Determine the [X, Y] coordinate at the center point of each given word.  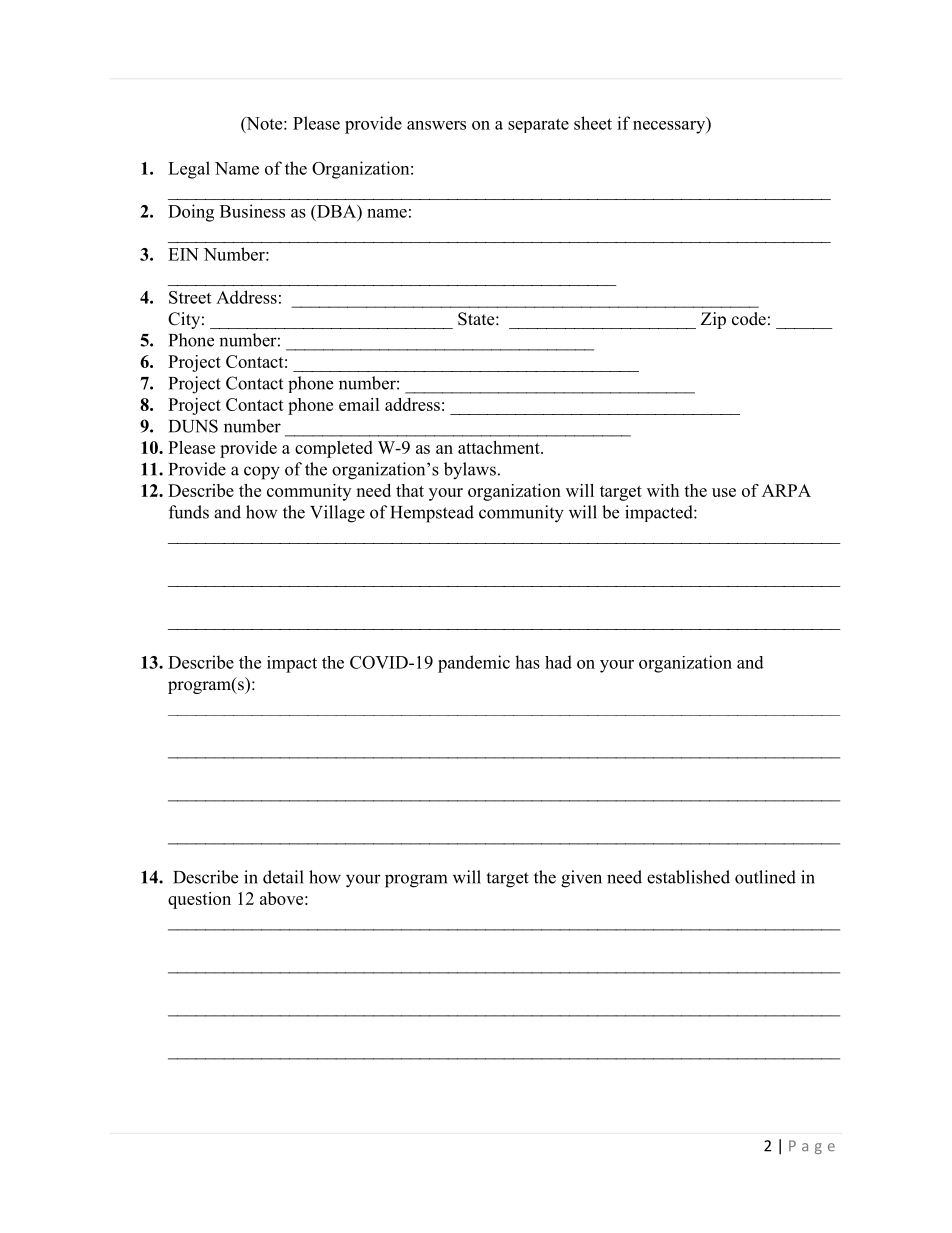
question [199, 900]
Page [812, 1147]
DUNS [193, 426]
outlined [765, 877]
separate [538, 125]
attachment [500, 447]
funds [189, 512]
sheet [593, 123]
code [749, 319]
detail [283, 877]
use [724, 492]
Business [252, 211]
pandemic [474, 664]
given [581, 879]
